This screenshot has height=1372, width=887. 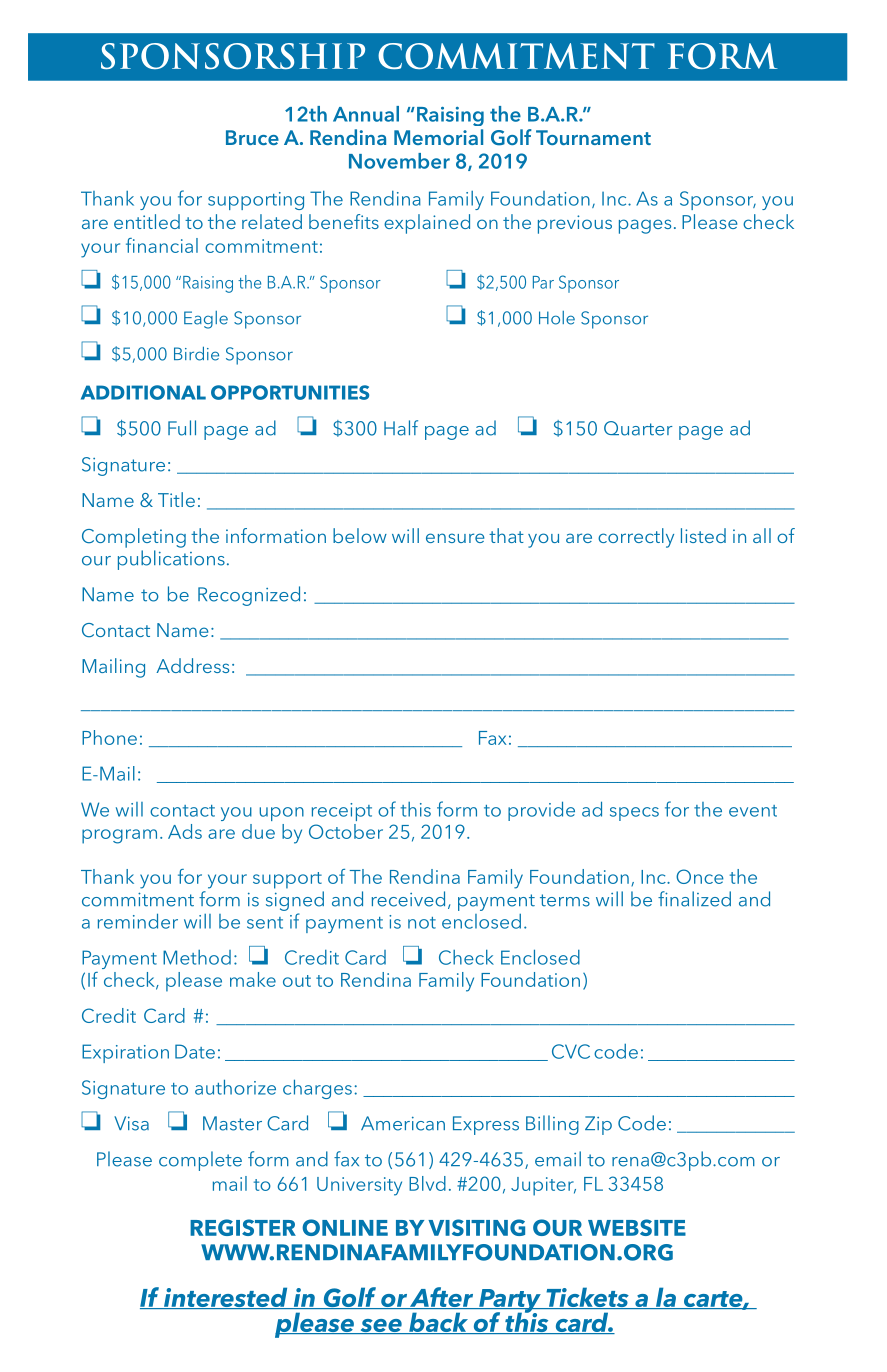 What do you see at coordinates (575, 224) in the screenshot?
I see `previous` at bounding box center [575, 224].
